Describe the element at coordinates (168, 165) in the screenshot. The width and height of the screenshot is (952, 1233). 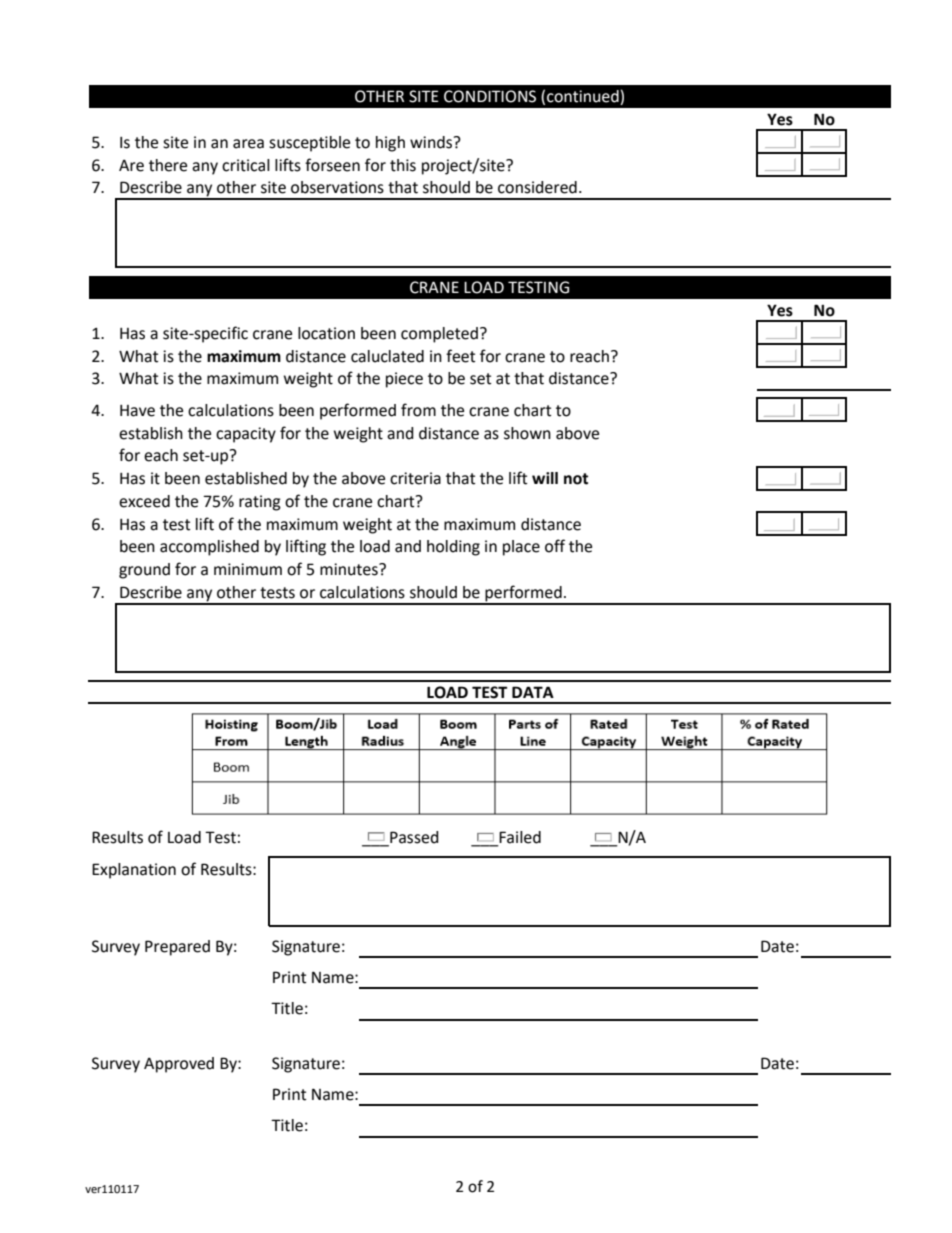
I see `there` at that location.
